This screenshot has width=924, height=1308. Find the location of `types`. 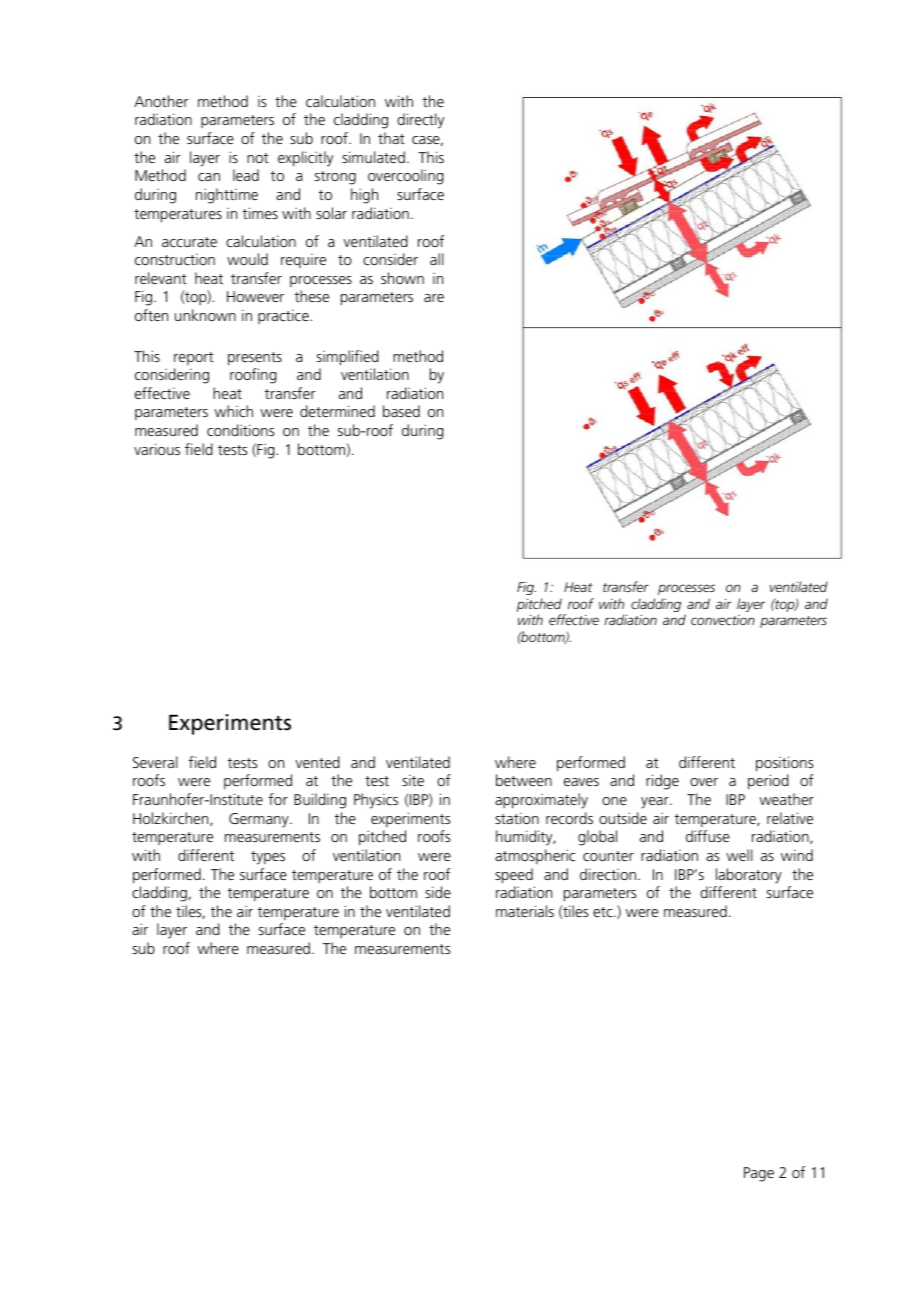

types is located at coordinates (268, 858).
